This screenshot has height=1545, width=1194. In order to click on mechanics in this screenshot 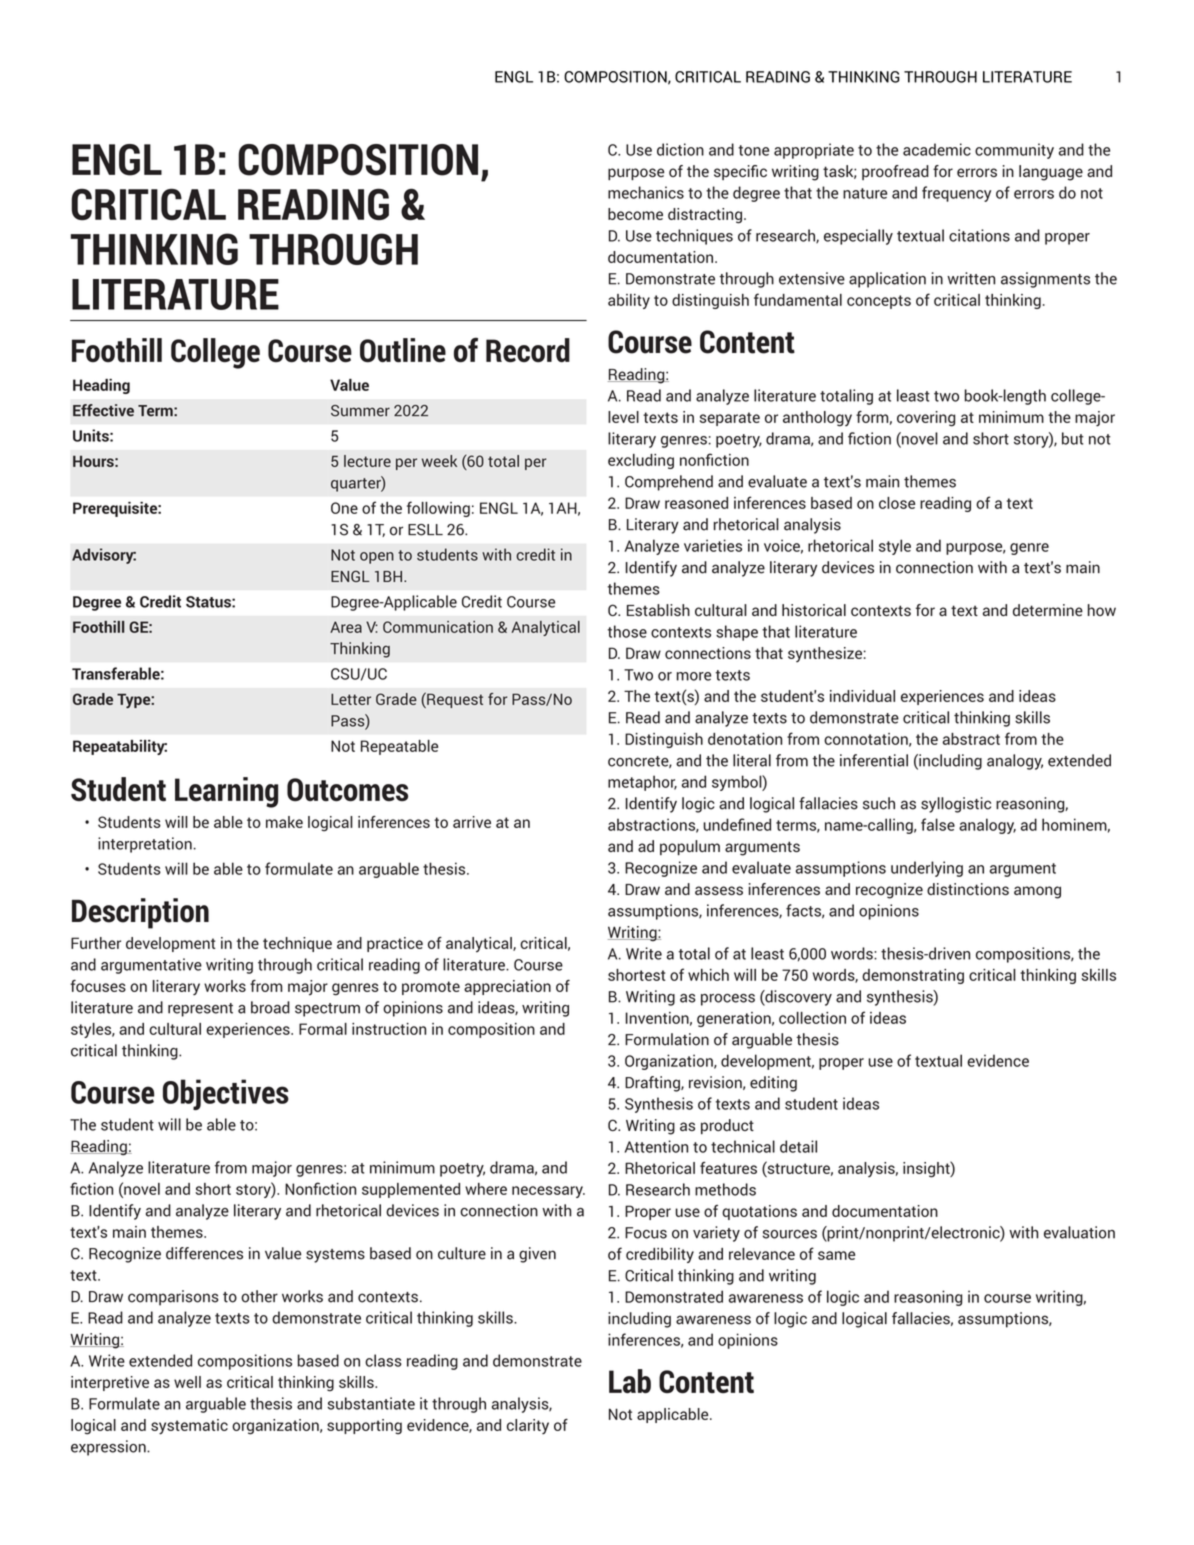, I will do `click(646, 192)`.
